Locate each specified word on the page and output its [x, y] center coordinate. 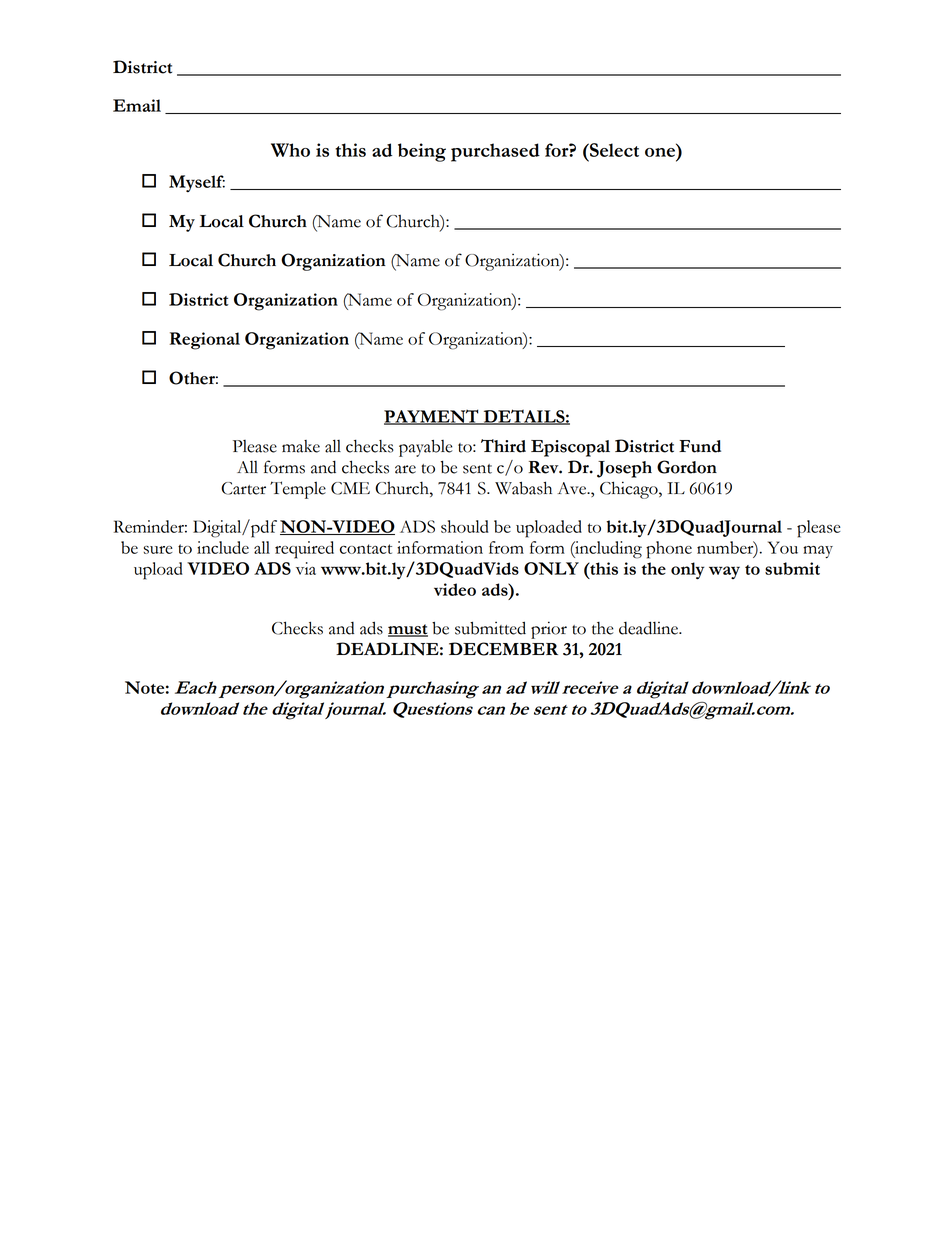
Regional [205, 341]
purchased [495, 152]
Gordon [687, 467]
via [306, 568]
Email [137, 105]
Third [503, 446]
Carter [243, 488]
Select [613, 150]
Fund [700, 446]
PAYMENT [432, 417]
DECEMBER [503, 649]
